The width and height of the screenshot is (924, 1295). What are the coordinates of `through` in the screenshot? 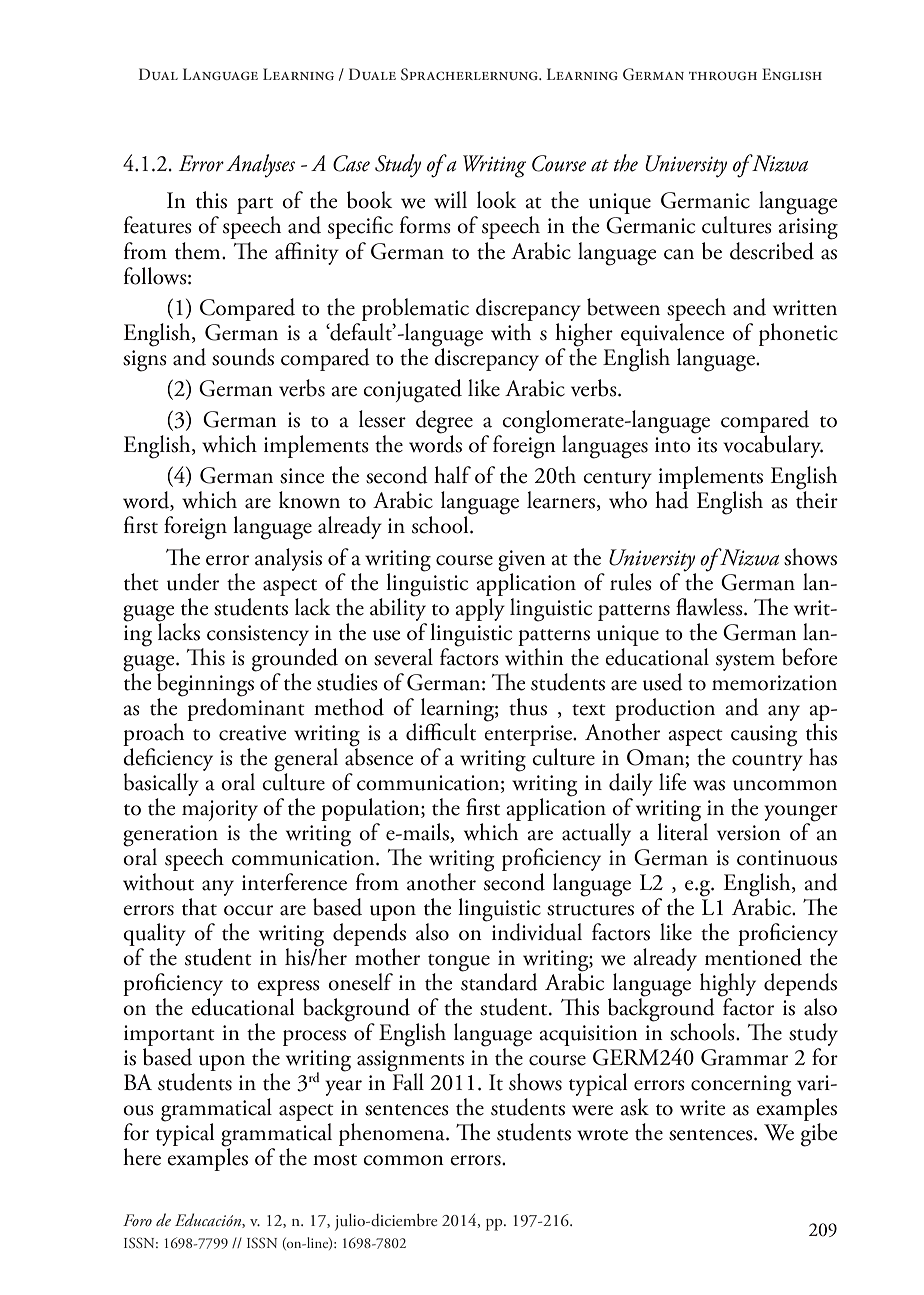 It's located at (723, 75).
